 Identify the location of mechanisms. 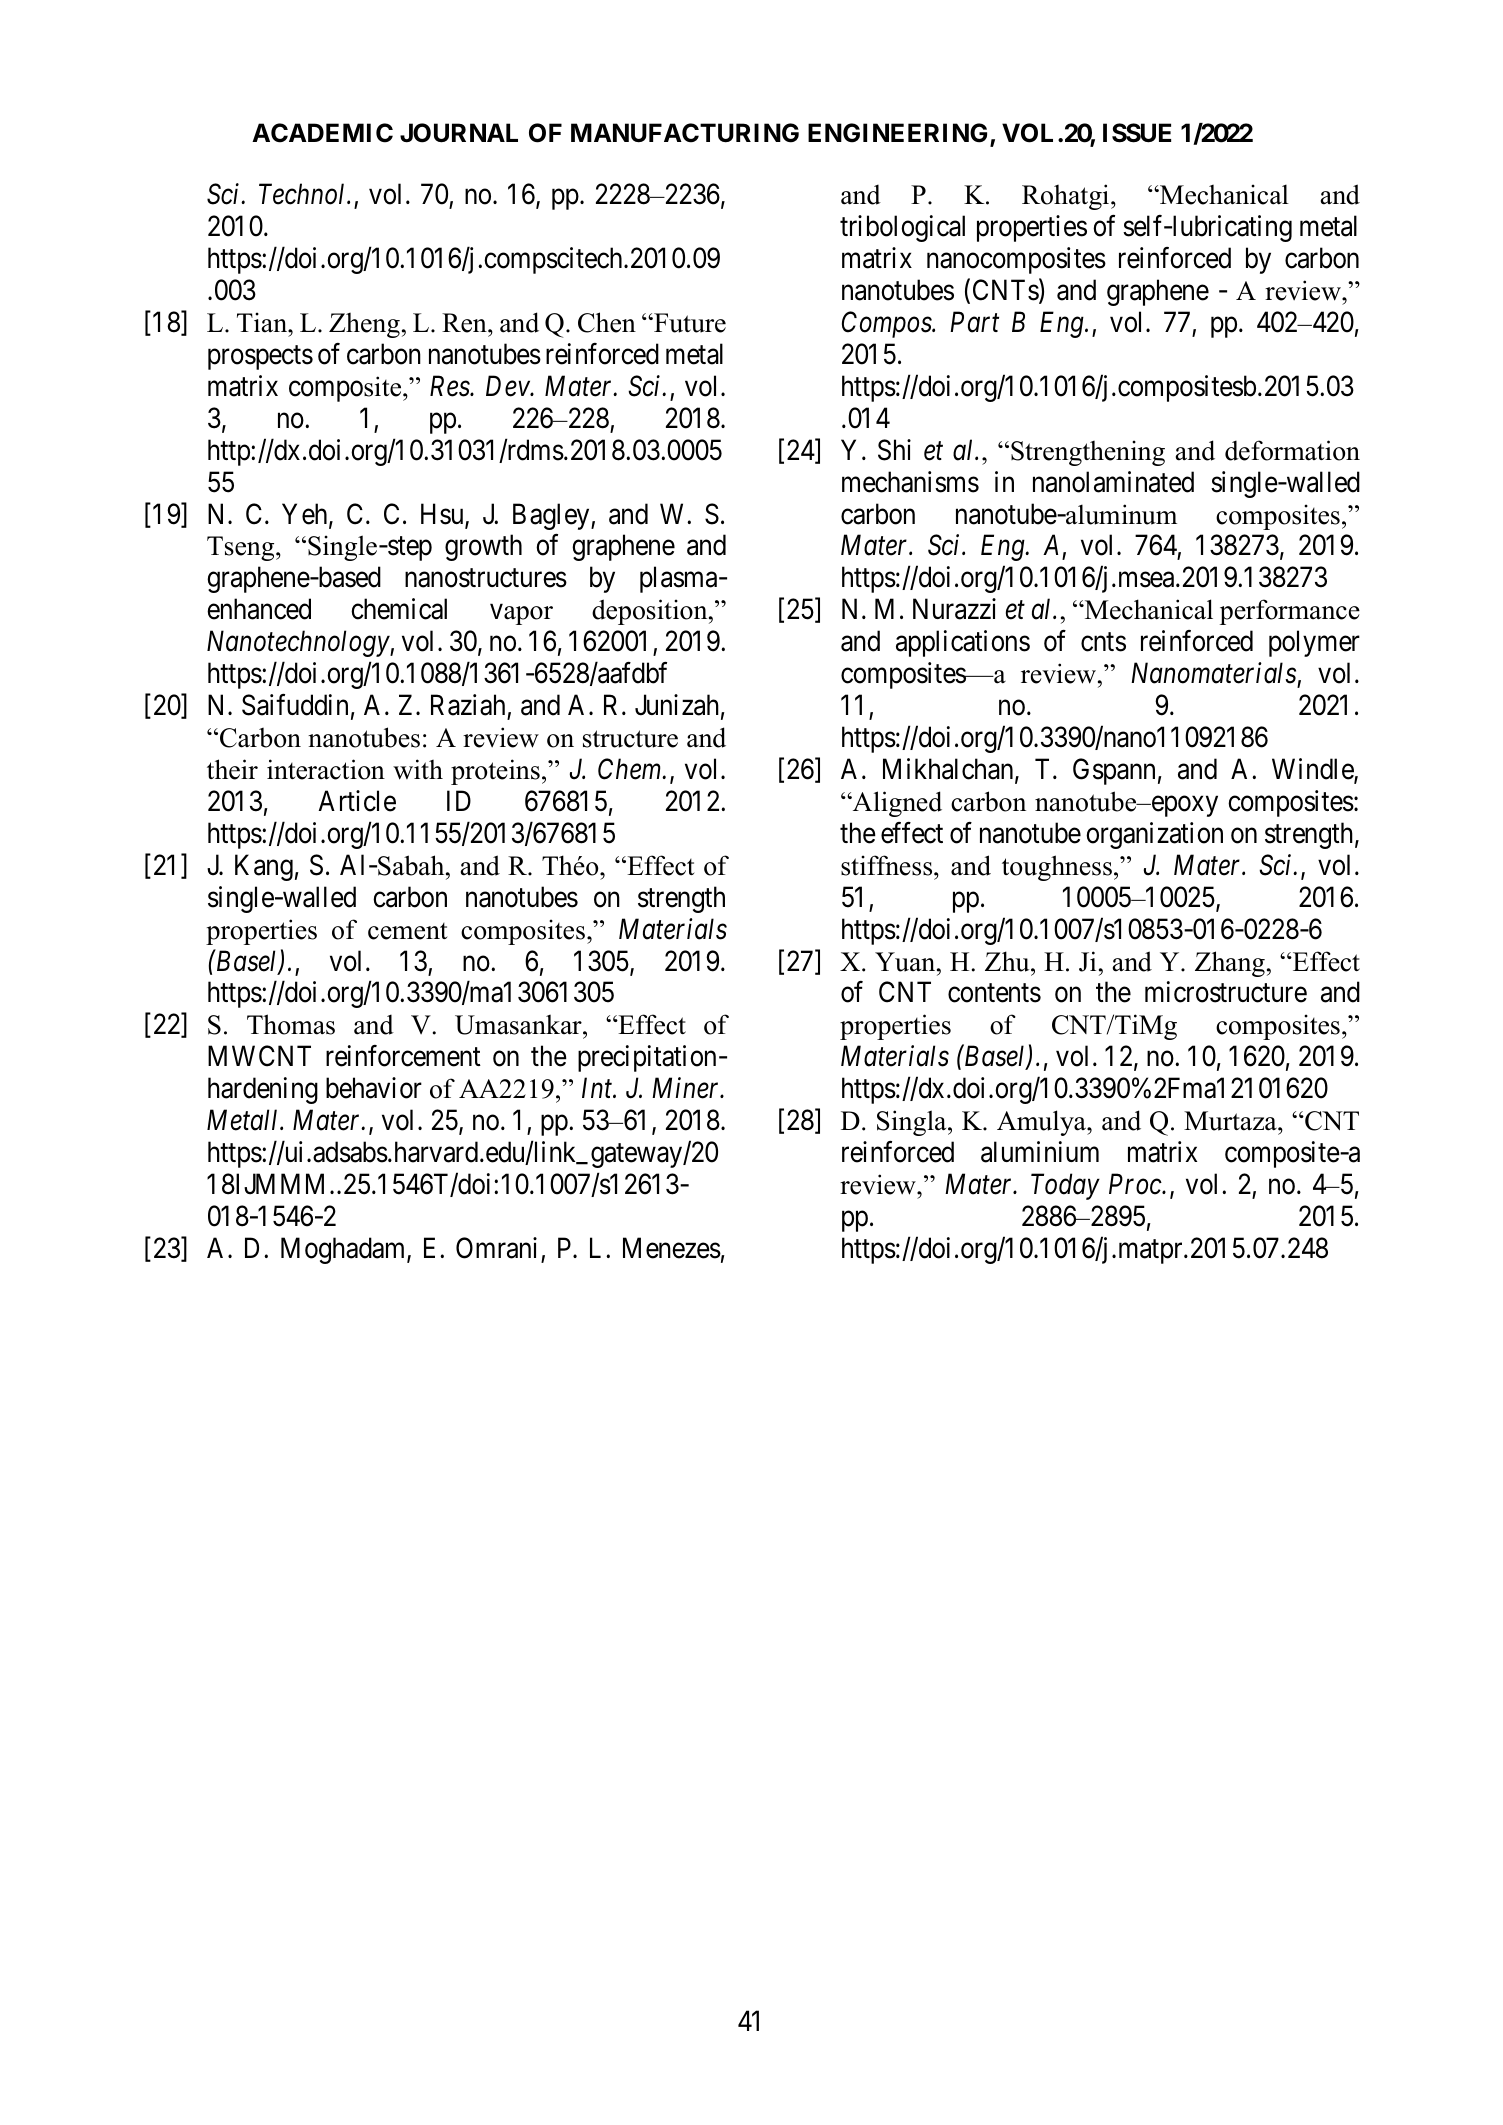
(910, 482).
